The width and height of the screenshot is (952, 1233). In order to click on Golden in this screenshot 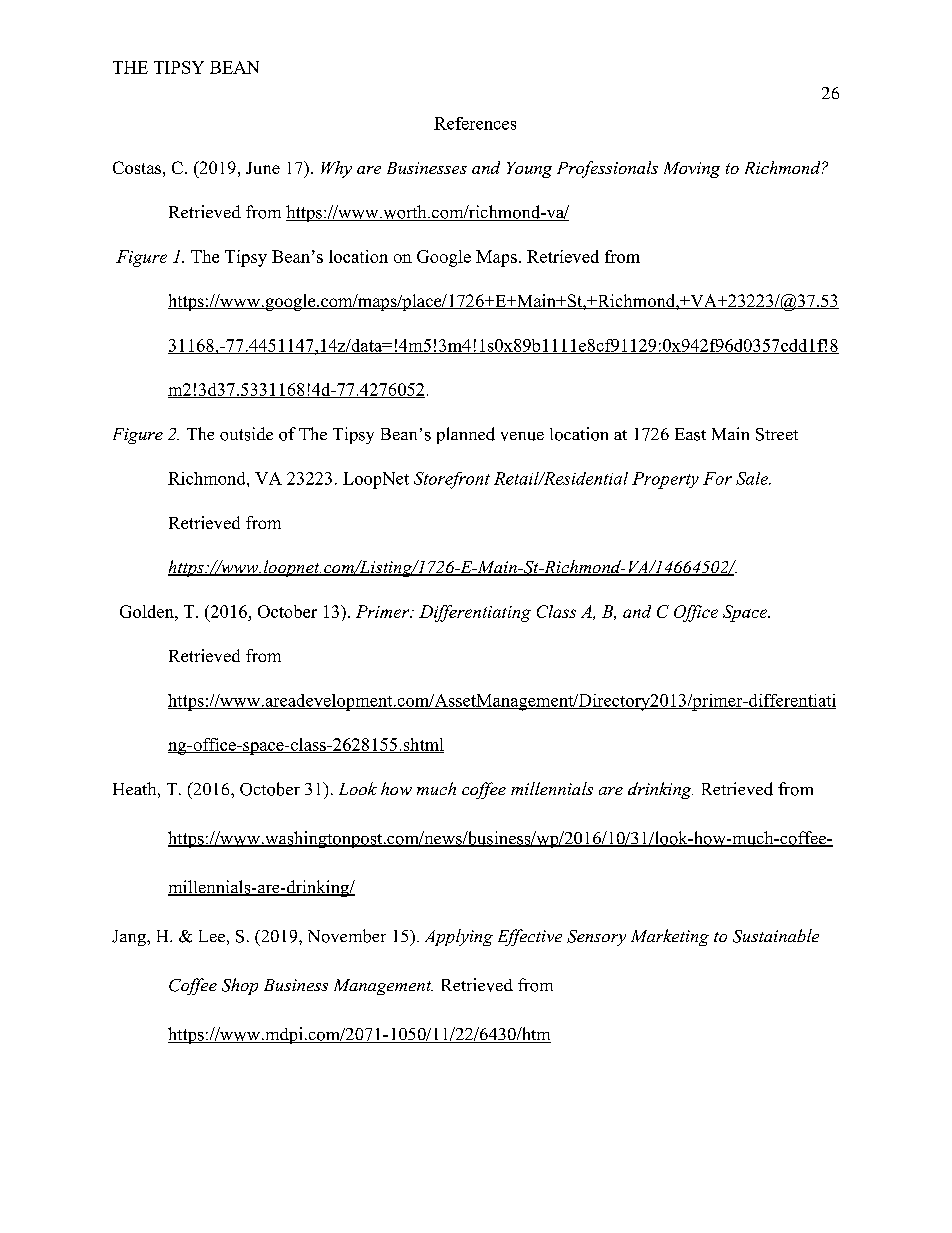, I will do `click(148, 611)`.
